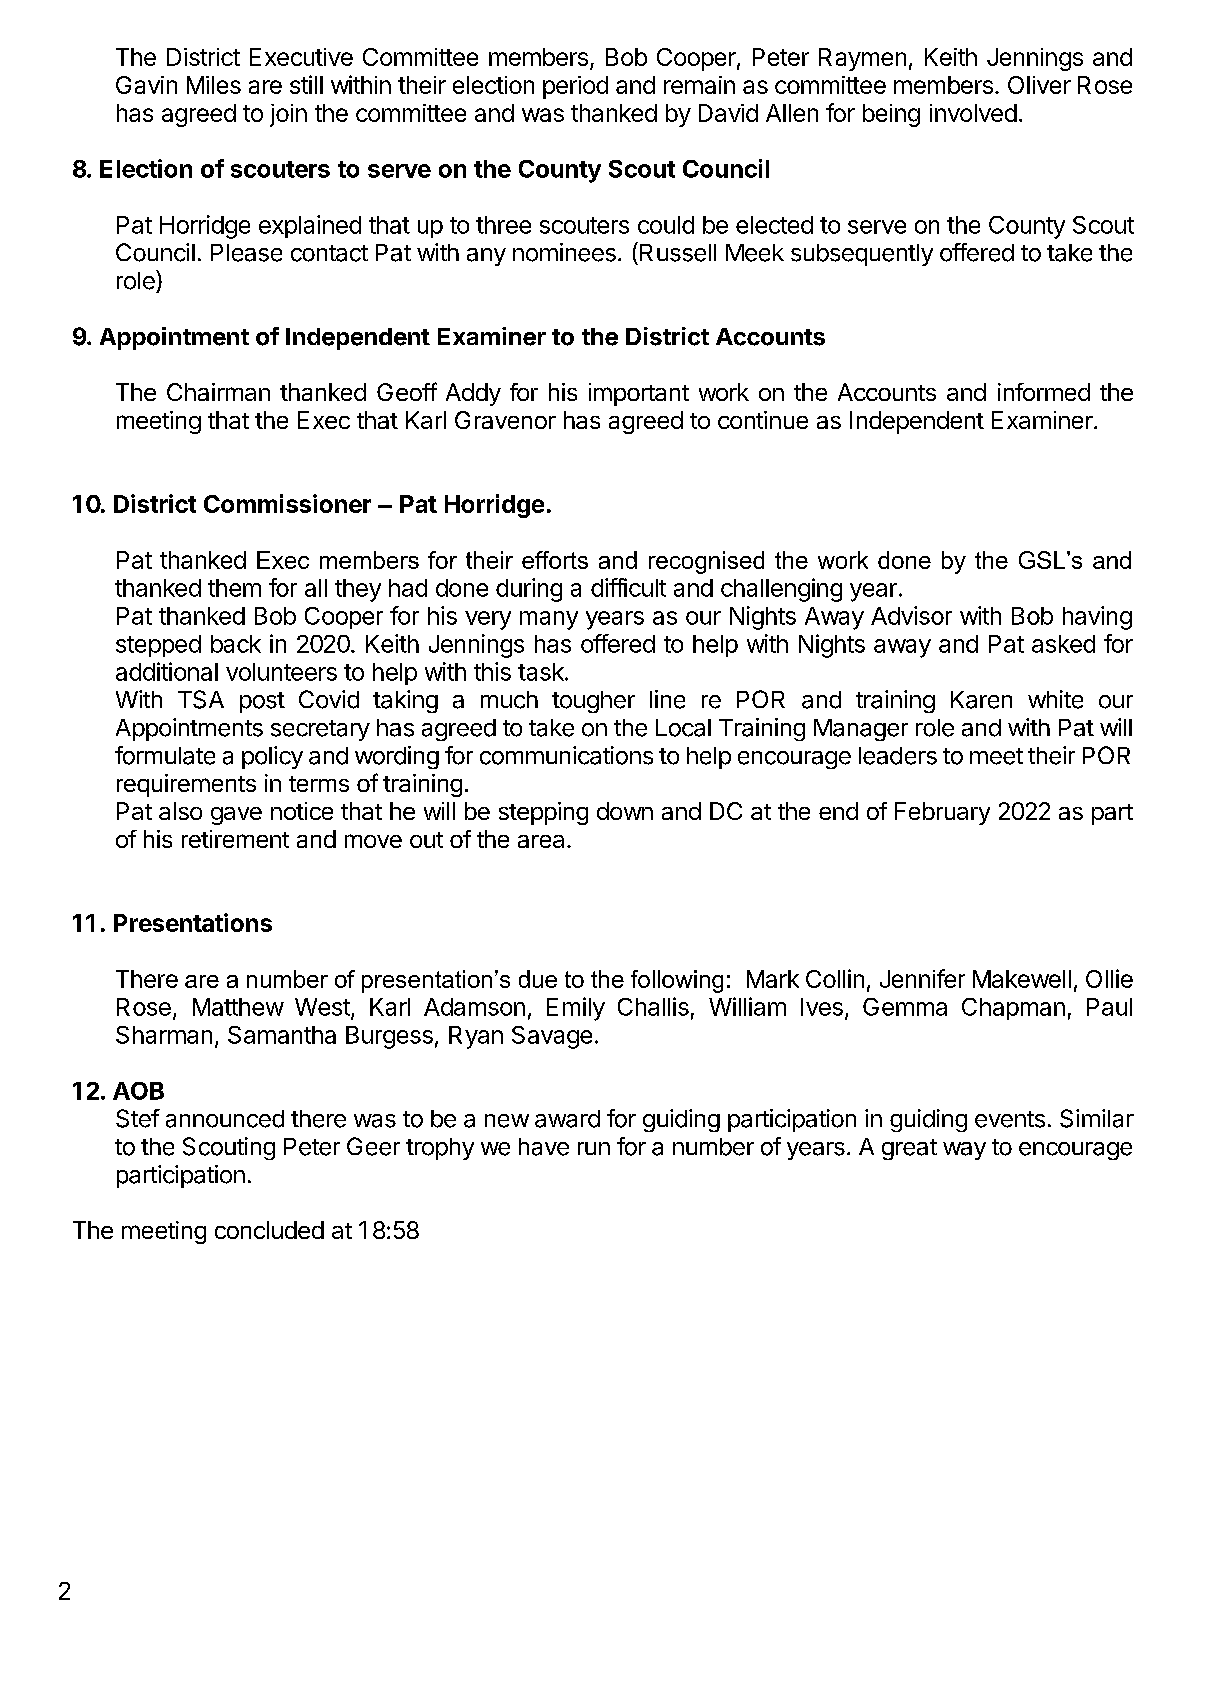 This screenshot has width=1205, height=1704. What do you see at coordinates (639, 394) in the screenshot?
I see `important` at bounding box center [639, 394].
